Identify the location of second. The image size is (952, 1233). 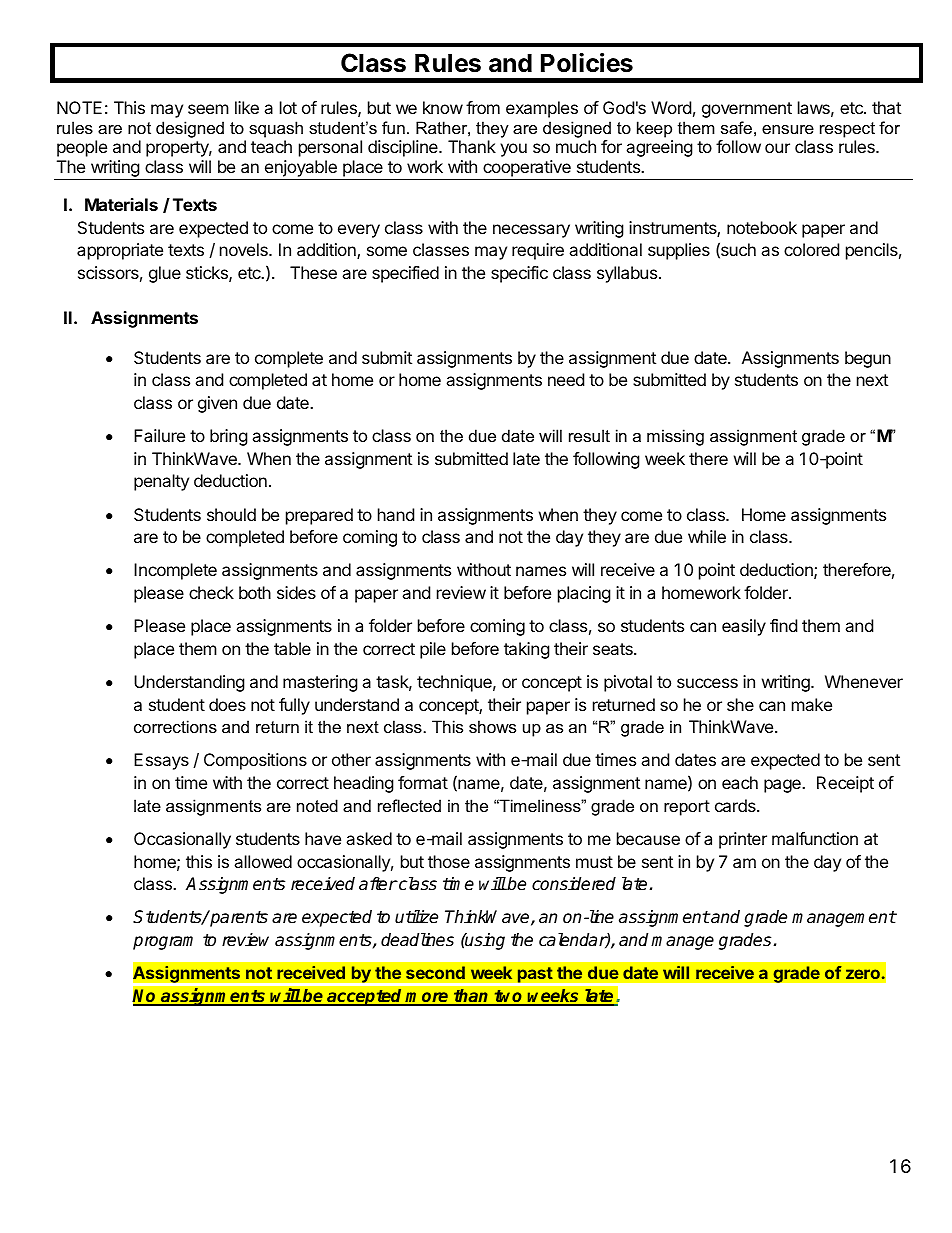
(435, 972).
